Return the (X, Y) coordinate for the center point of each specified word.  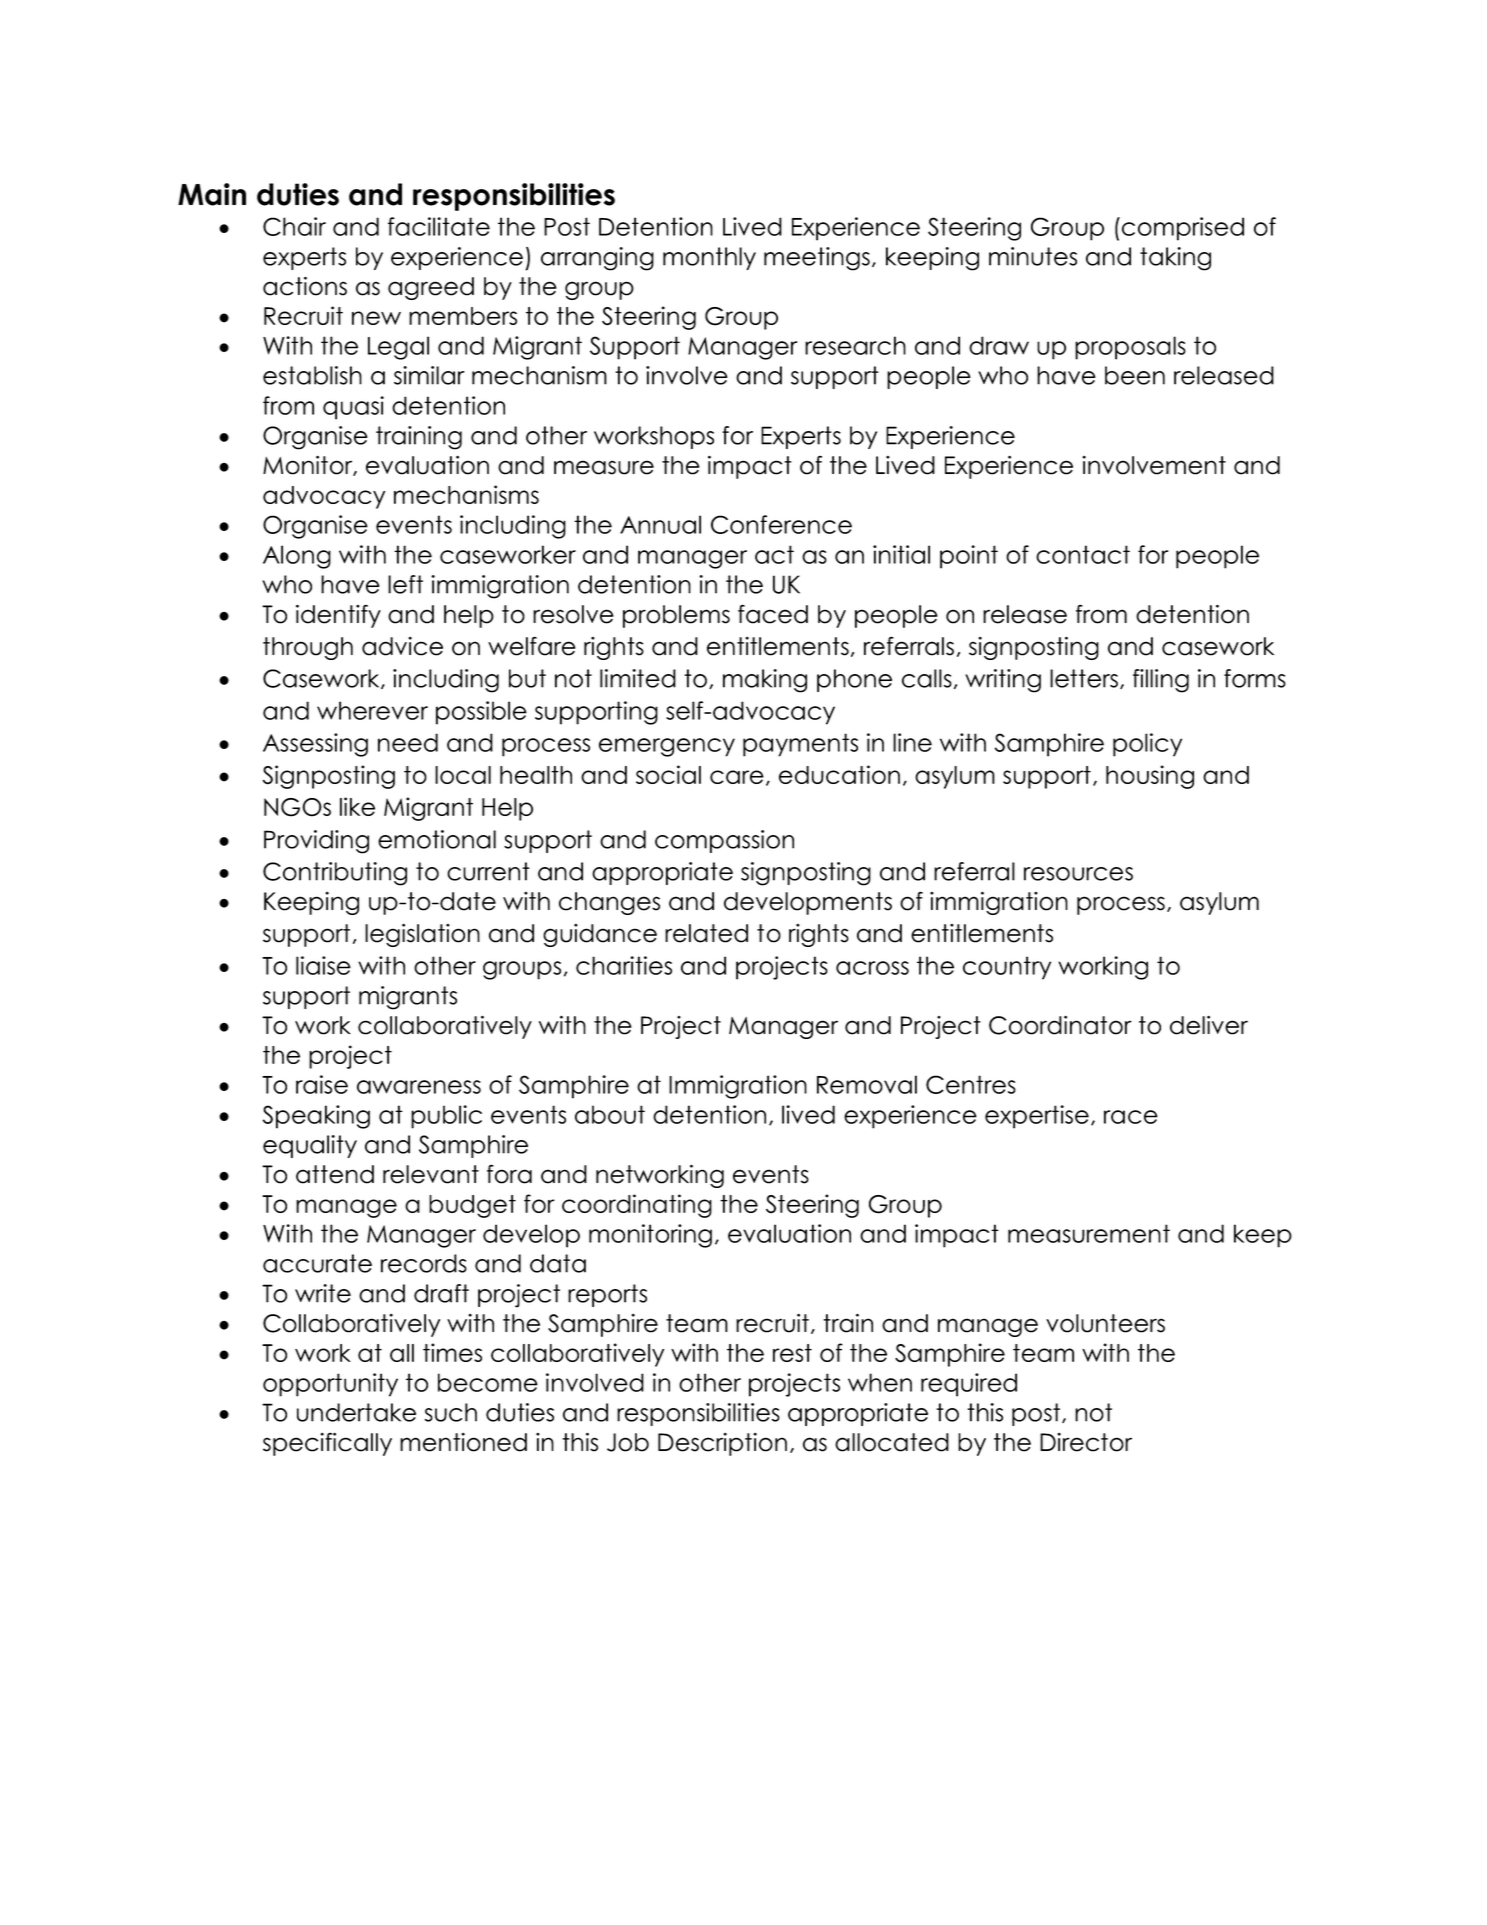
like (357, 806)
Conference (781, 524)
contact (1083, 554)
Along (297, 557)
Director (1086, 1442)
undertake (356, 1412)
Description (722, 1444)
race (1131, 1117)
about (610, 1114)
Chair (294, 226)
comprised (1183, 229)
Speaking (316, 1117)
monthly (709, 258)
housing (1150, 777)
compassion (724, 841)
